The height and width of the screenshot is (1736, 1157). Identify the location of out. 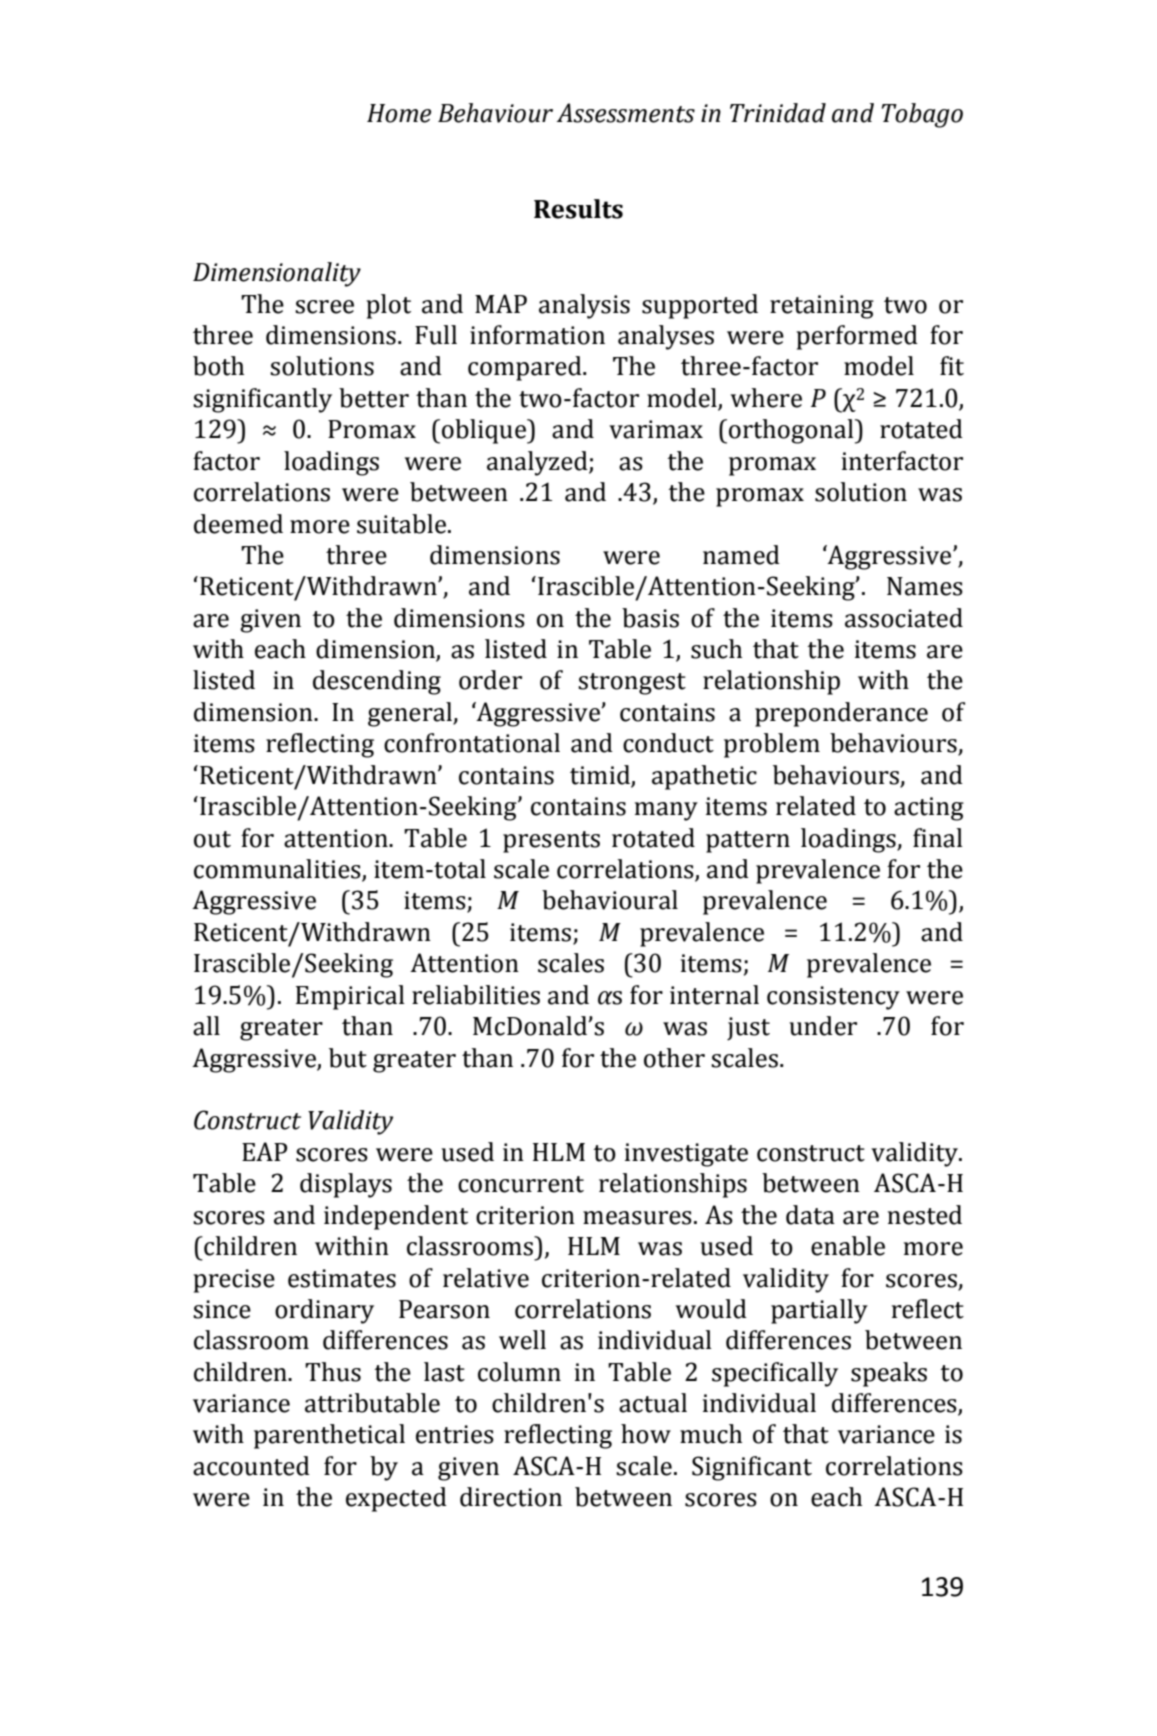
(212, 839).
